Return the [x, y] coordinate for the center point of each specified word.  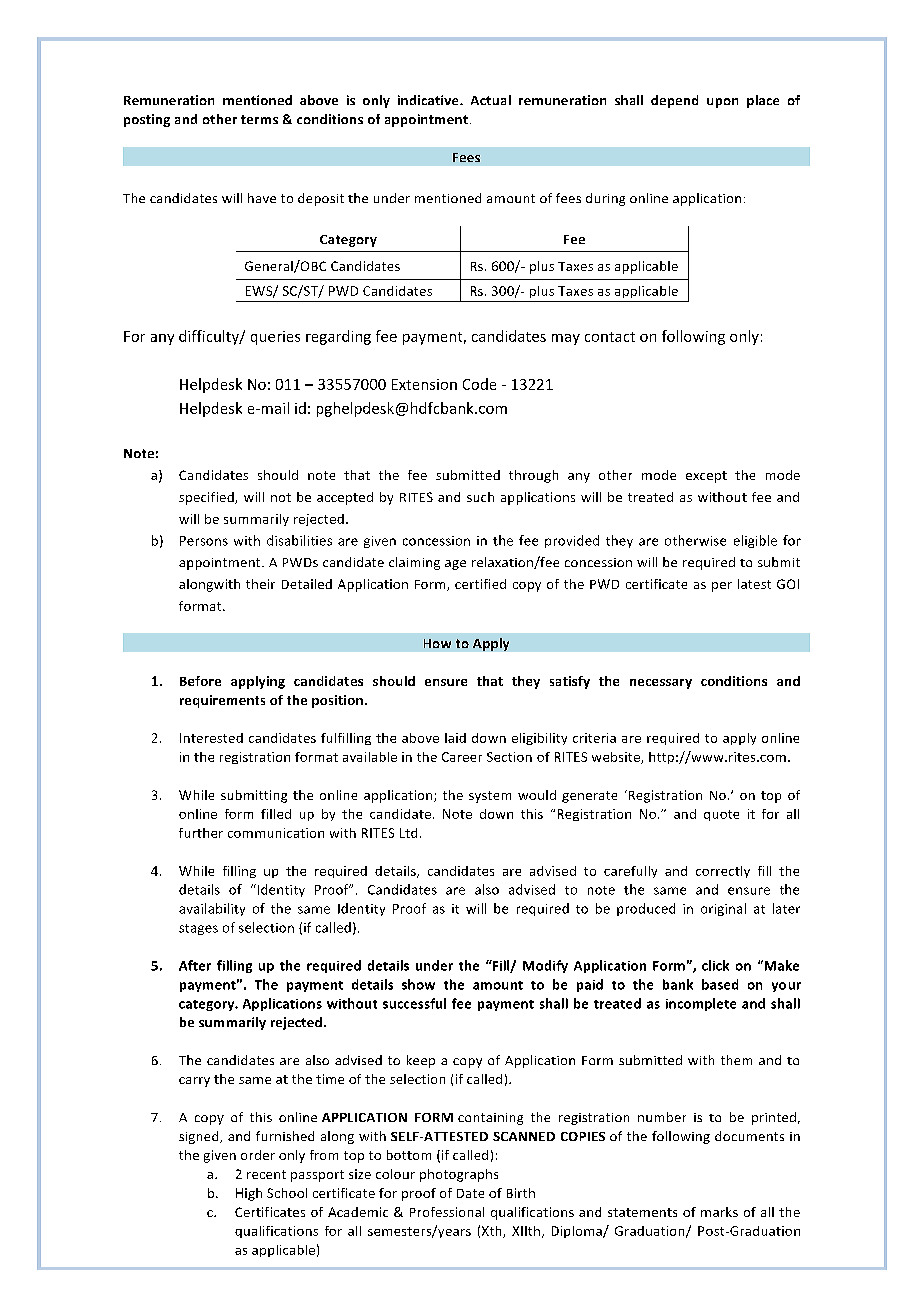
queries [275, 338]
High [249, 1194]
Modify [545, 966]
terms [259, 119]
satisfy [570, 682]
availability [212, 909]
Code [479, 384]
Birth [521, 1193]
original [723, 909]
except [706, 477]
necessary [661, 684]
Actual [491, 100]
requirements [222, 701]
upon [722, 103]
